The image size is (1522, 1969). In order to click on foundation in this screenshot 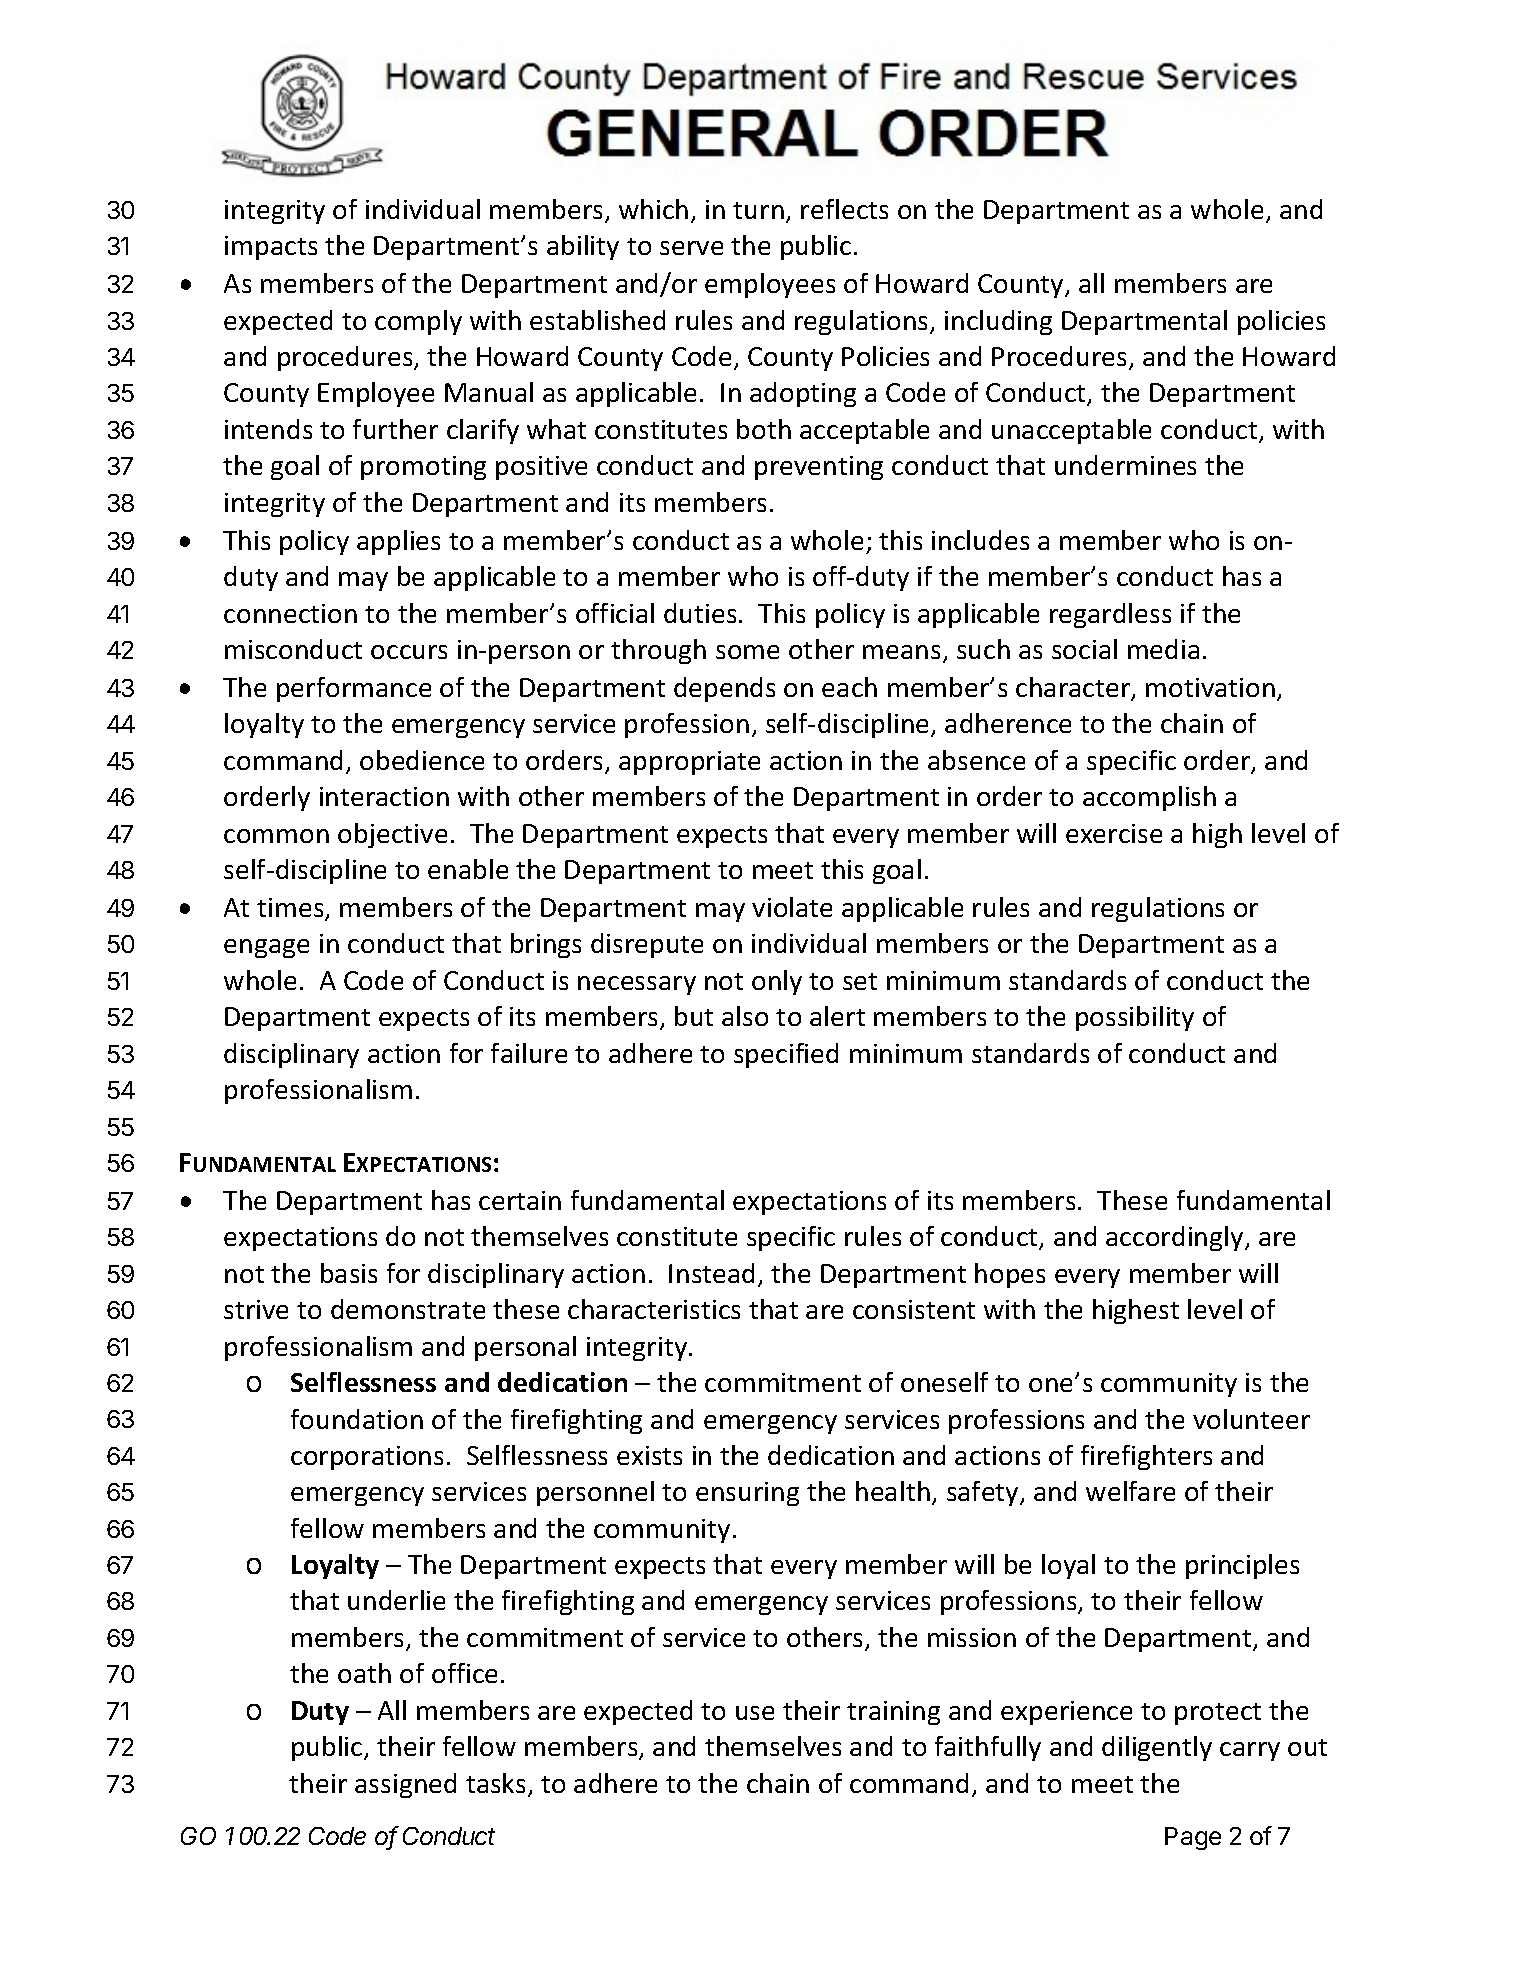, I will do `click(357, 1419)`.
